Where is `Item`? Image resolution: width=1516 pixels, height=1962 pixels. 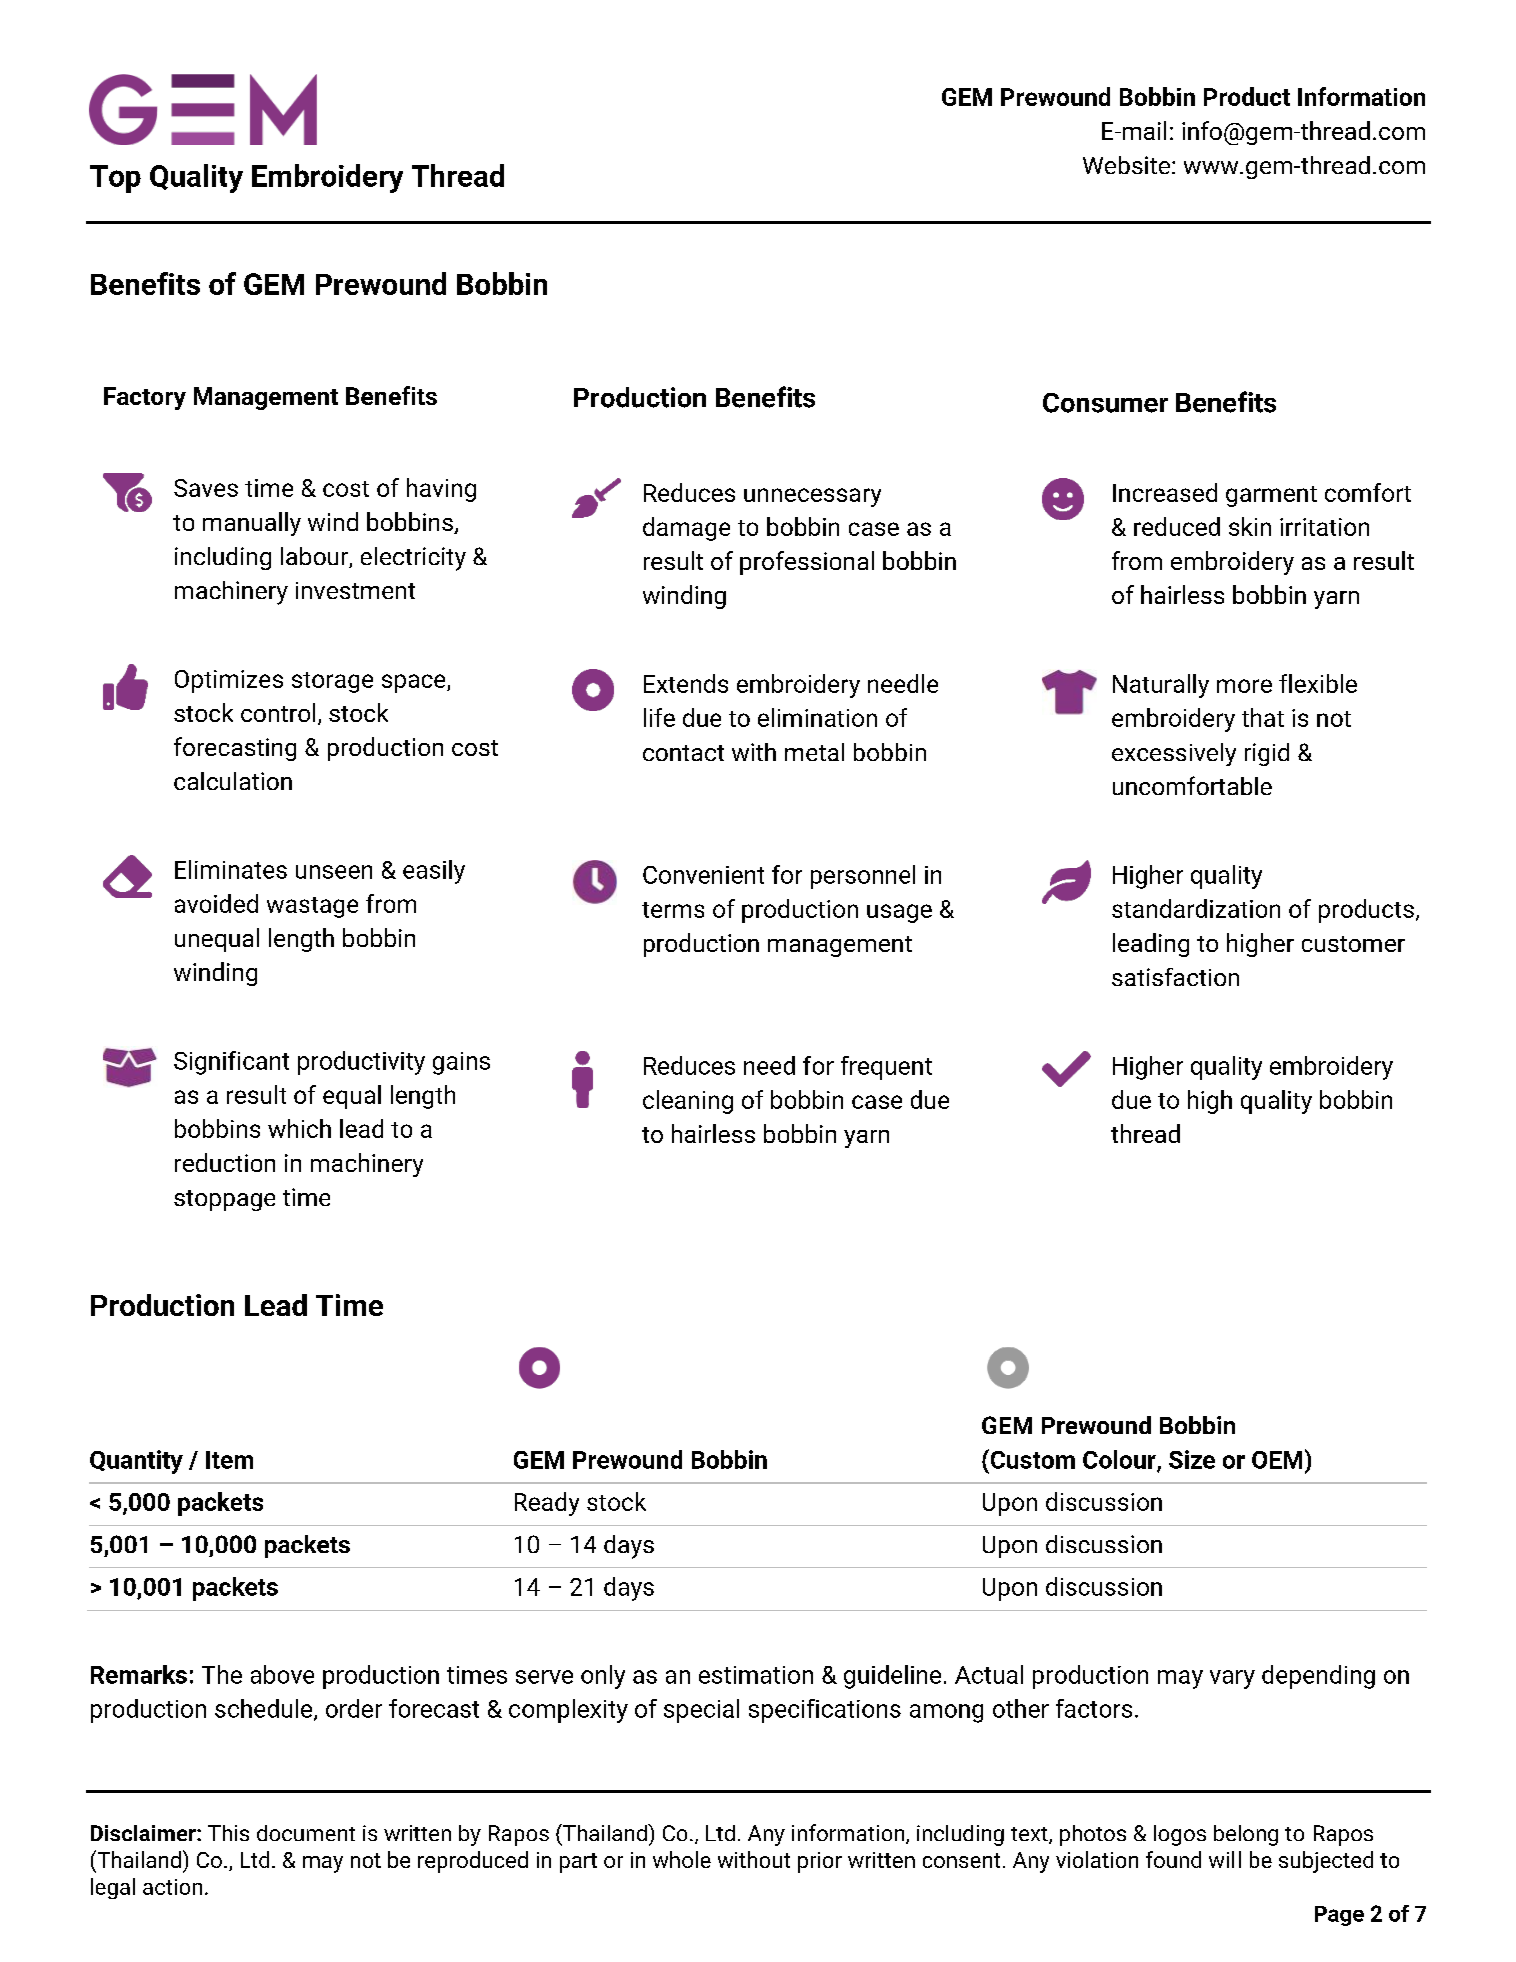 Item is located at coordinates (229, 1460).
